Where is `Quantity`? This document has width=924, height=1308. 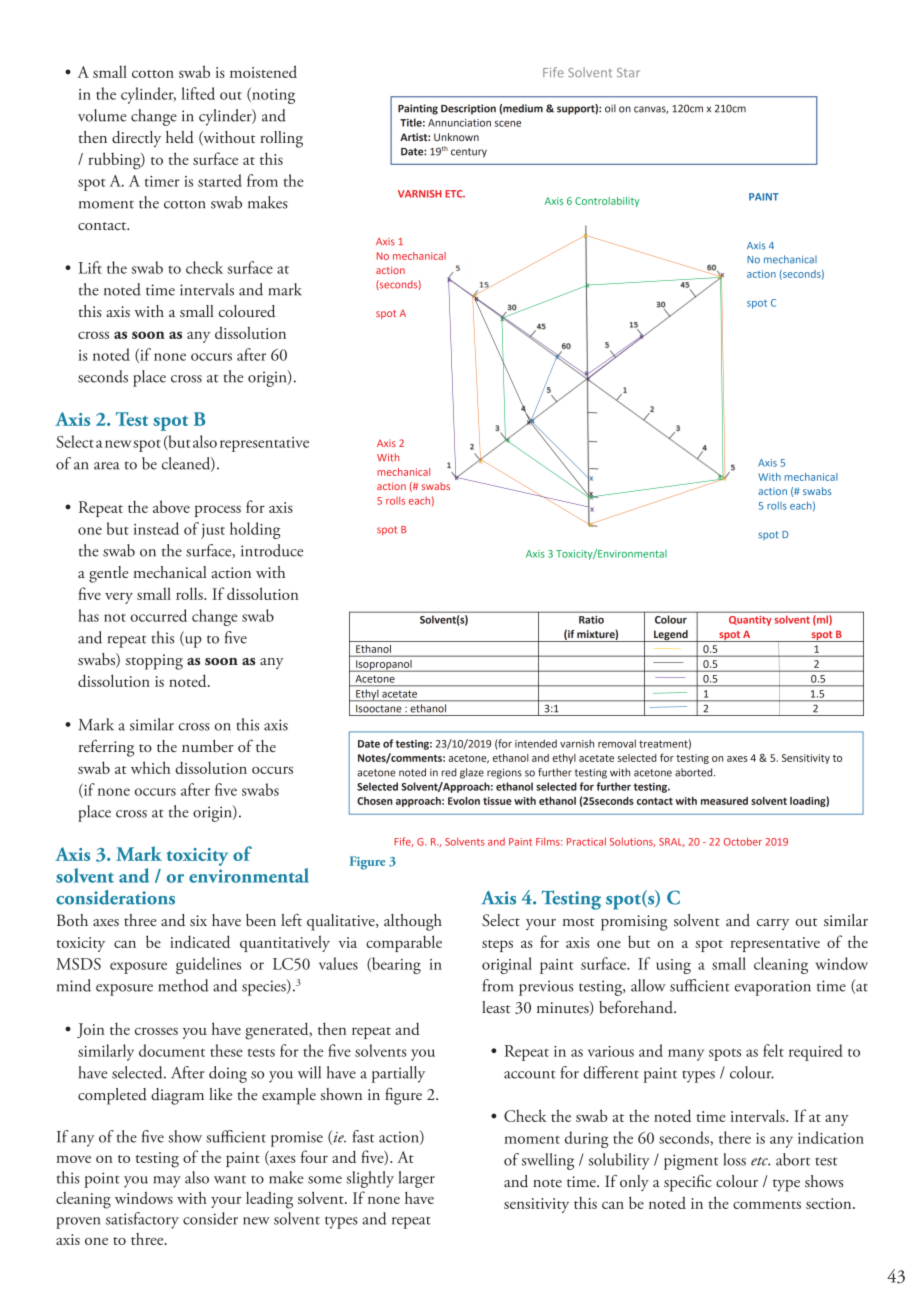
Quantity is located at coordinates (750, 621).
